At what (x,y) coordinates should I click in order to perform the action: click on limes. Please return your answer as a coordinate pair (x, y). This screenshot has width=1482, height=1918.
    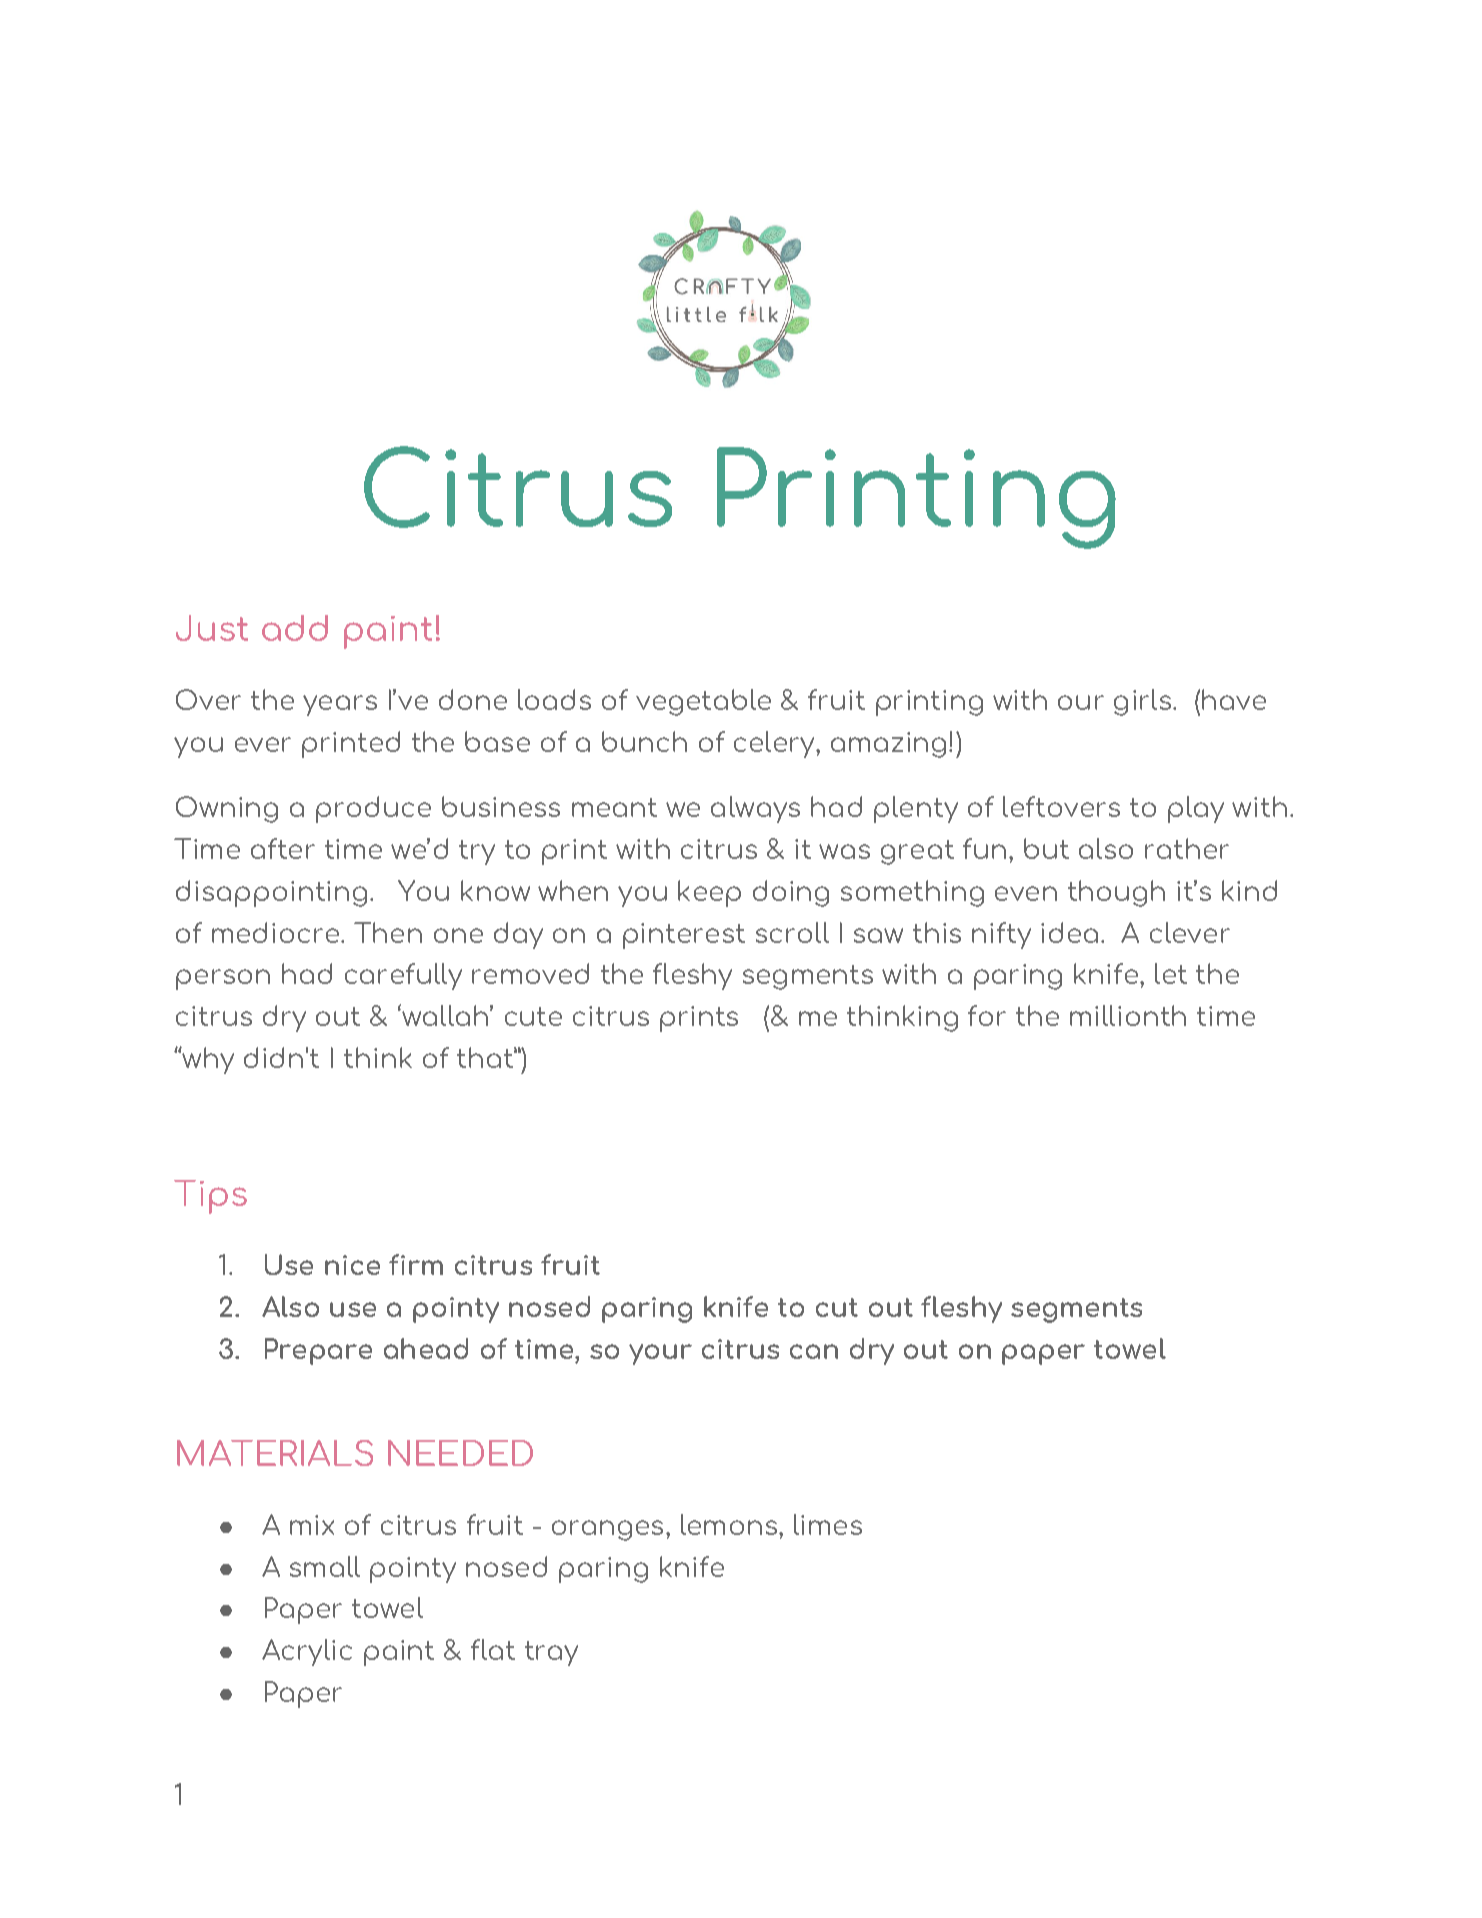
    Looking at the image, I should click on (828, 1524).
